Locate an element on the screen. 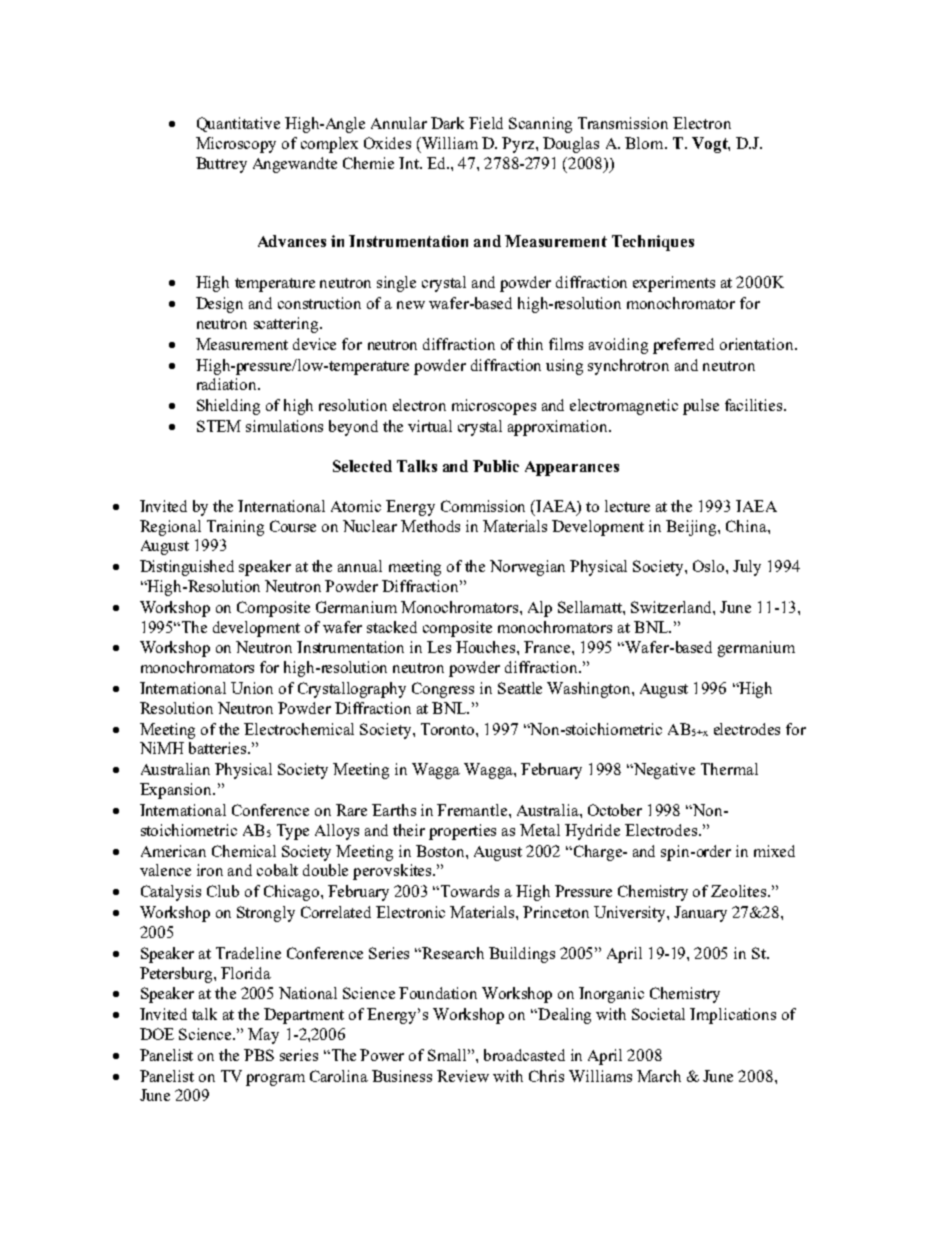 The image size is (952, 1233). Review is located at coordinates (463, 1076).
